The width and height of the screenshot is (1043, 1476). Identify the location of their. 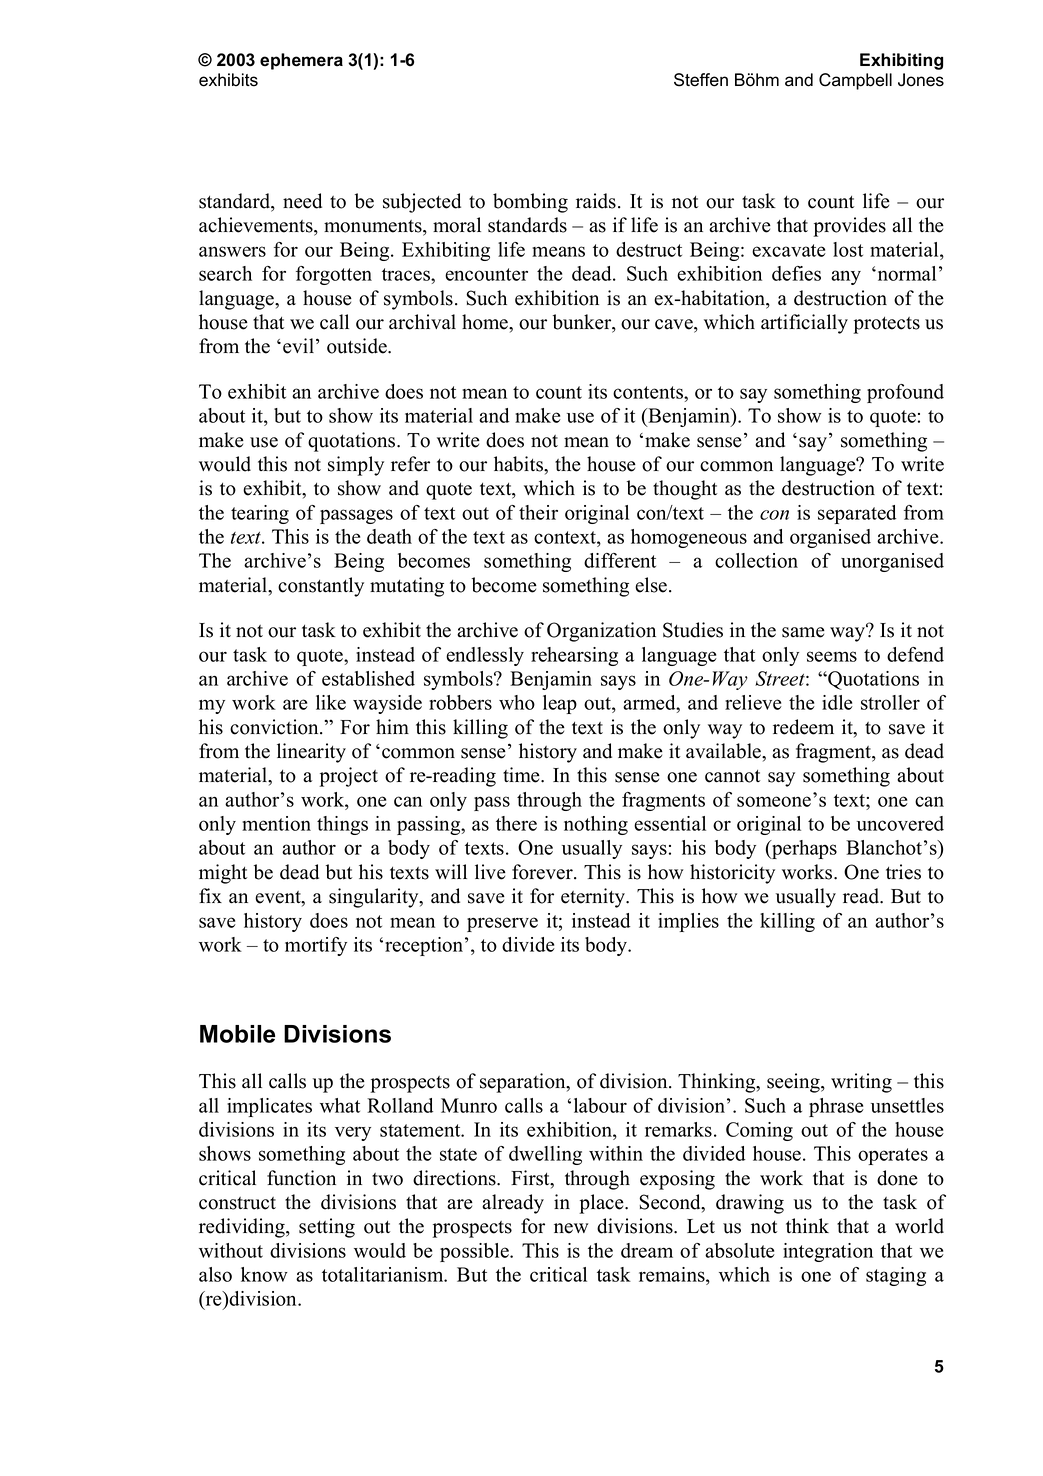
(538, 512).
